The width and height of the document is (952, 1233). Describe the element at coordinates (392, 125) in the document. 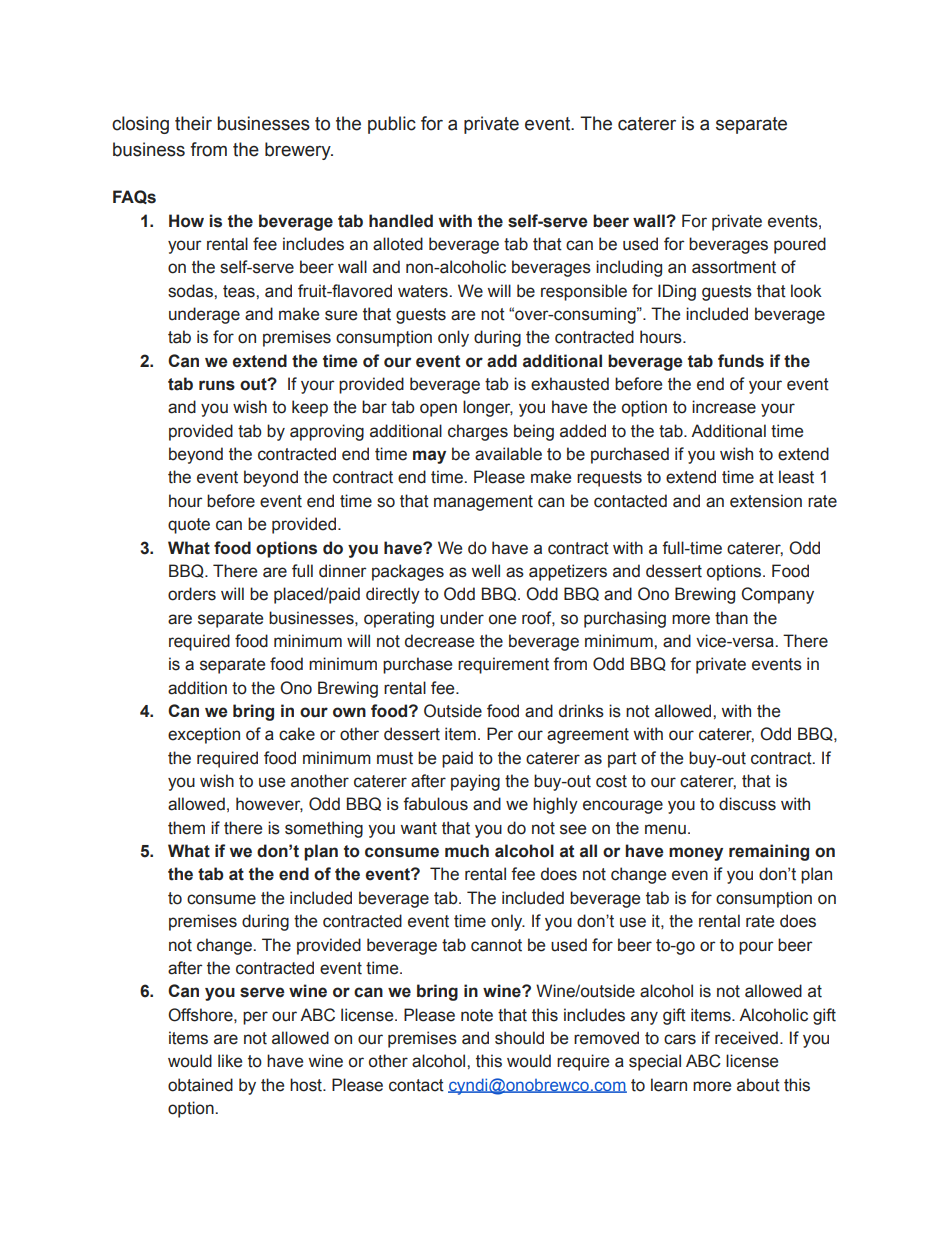

I see `public` at that location.
